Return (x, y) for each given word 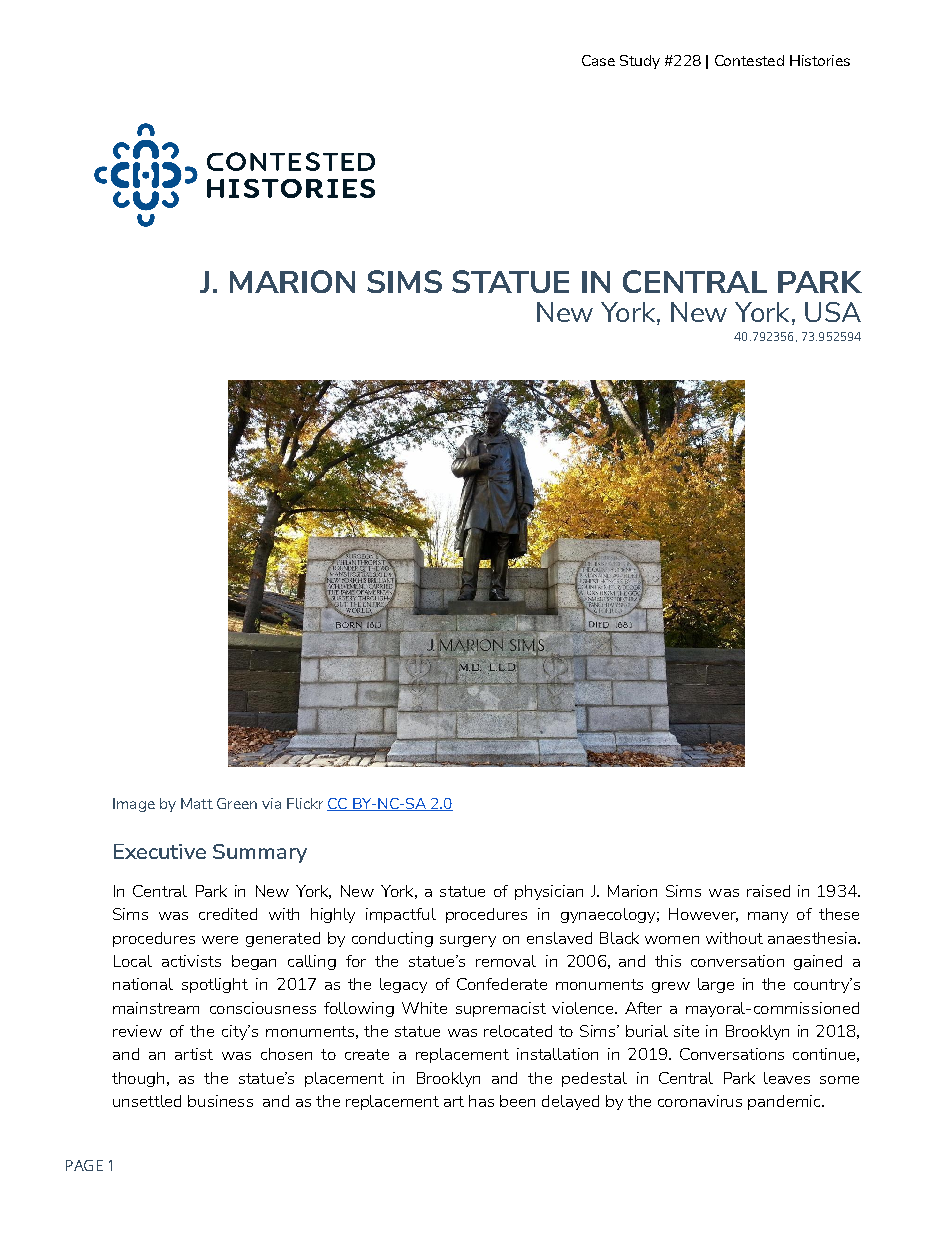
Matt (197, 803)
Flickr (305, 803)
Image (134, 805)
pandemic (785, 1102)
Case (598, 60)
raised (768, 891)
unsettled (147, 1101)
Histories (820, 60)
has (481, 1101)
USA (833, 312)
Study (640, 62)
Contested (749, 60)
